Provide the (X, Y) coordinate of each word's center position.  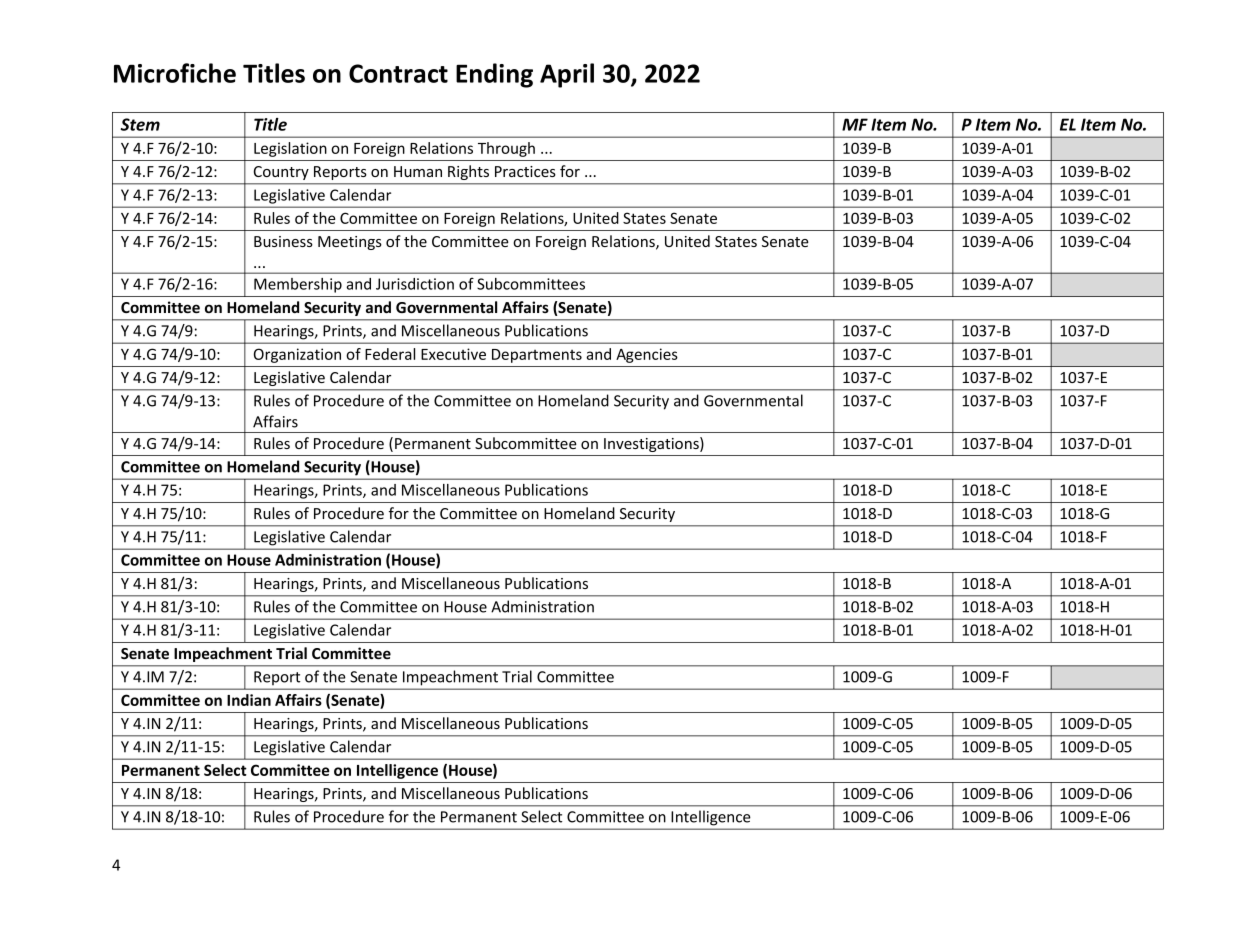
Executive (453, 354)
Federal (390, 354)
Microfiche (175, 73)
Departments (537, 356)
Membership (298, 285)
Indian (249, 700)
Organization (297, 355)
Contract (398, 73)
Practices (525, 171)
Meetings (350, 243)
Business (283, 241)
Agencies (647, 355)
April (567, 75)
